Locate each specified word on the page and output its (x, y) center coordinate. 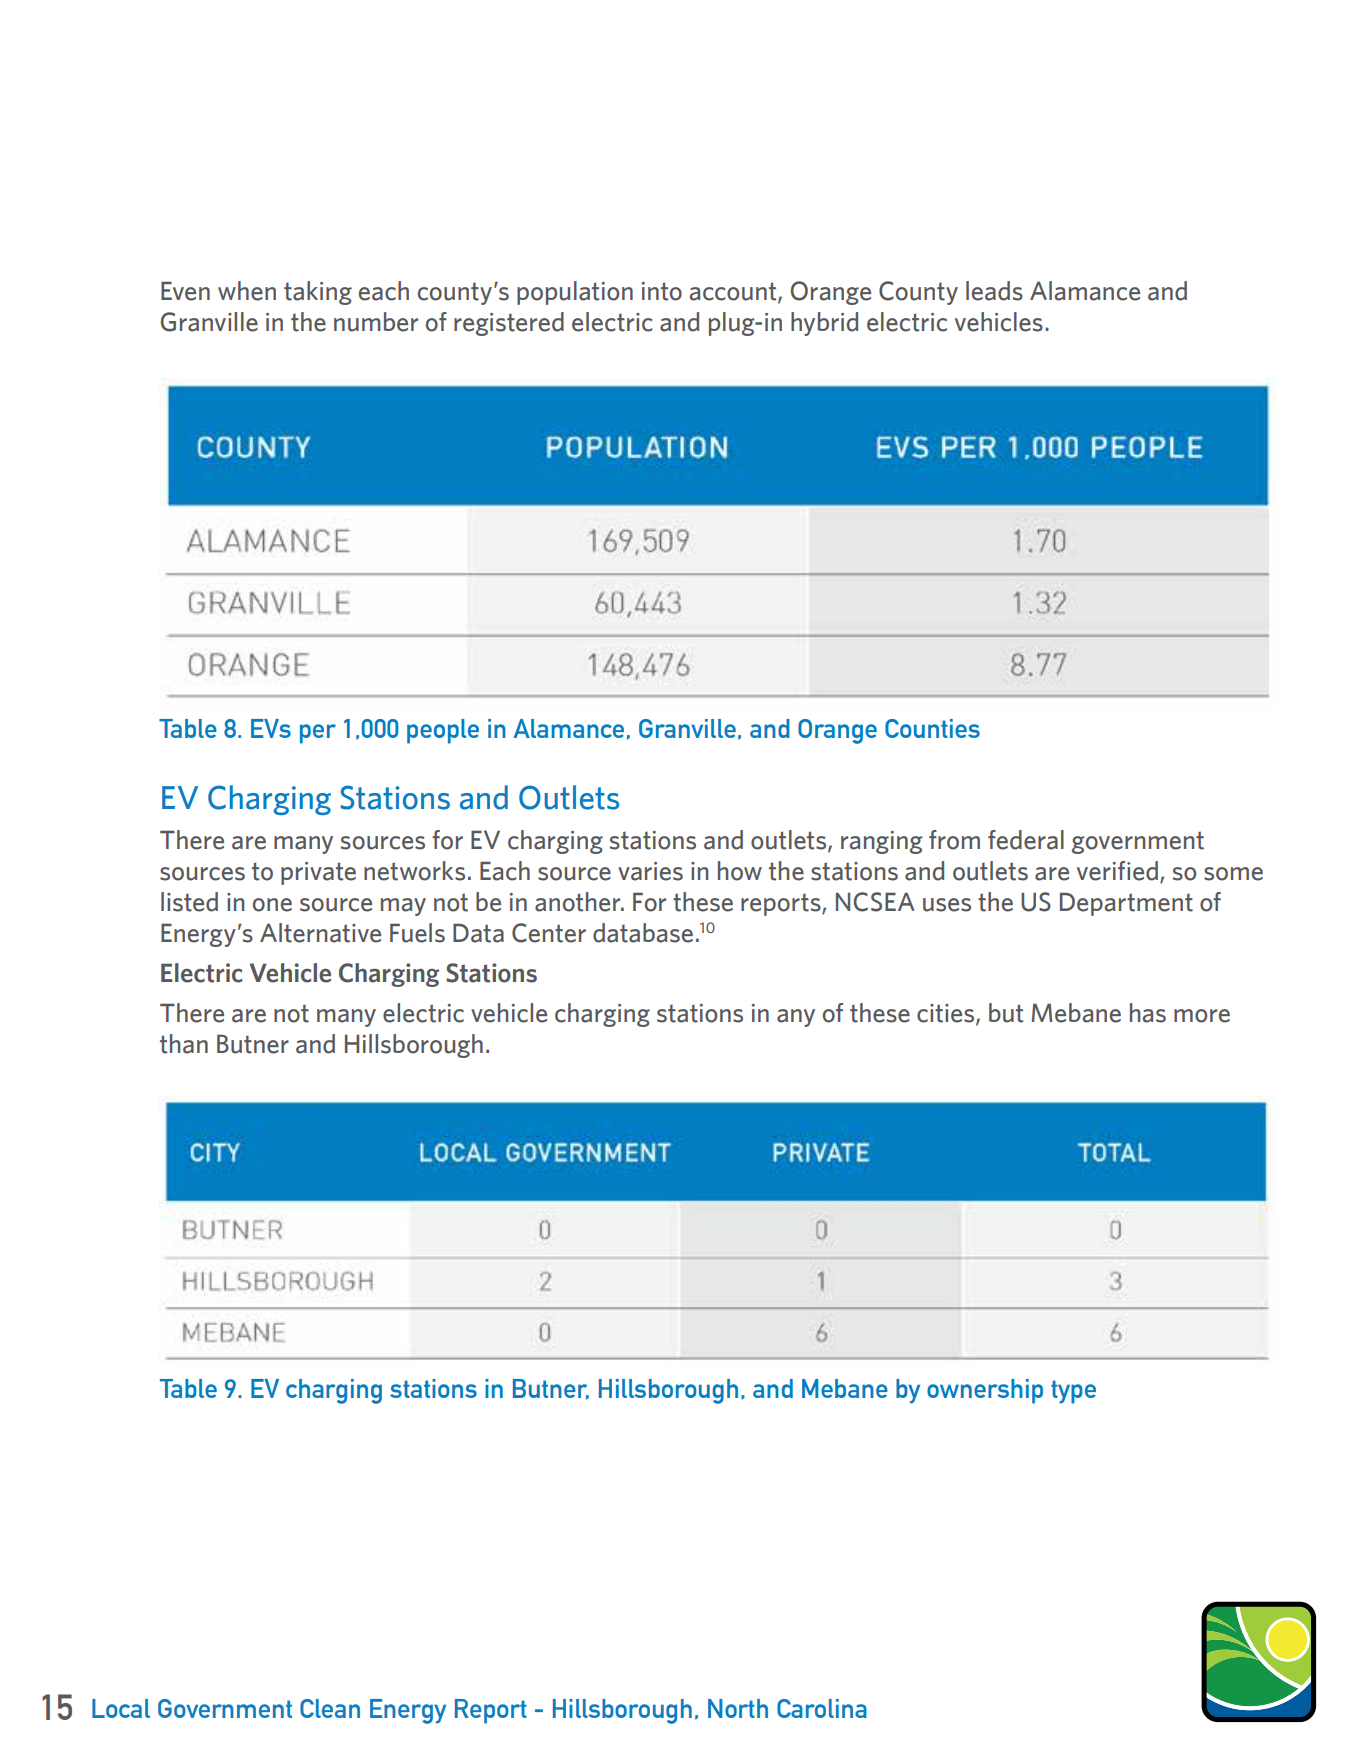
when (247, 291)
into (662, 291)
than (184, 1044)
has (1148, 1013)
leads (994, 291)
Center (549, 933)
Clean (330, 1708)
